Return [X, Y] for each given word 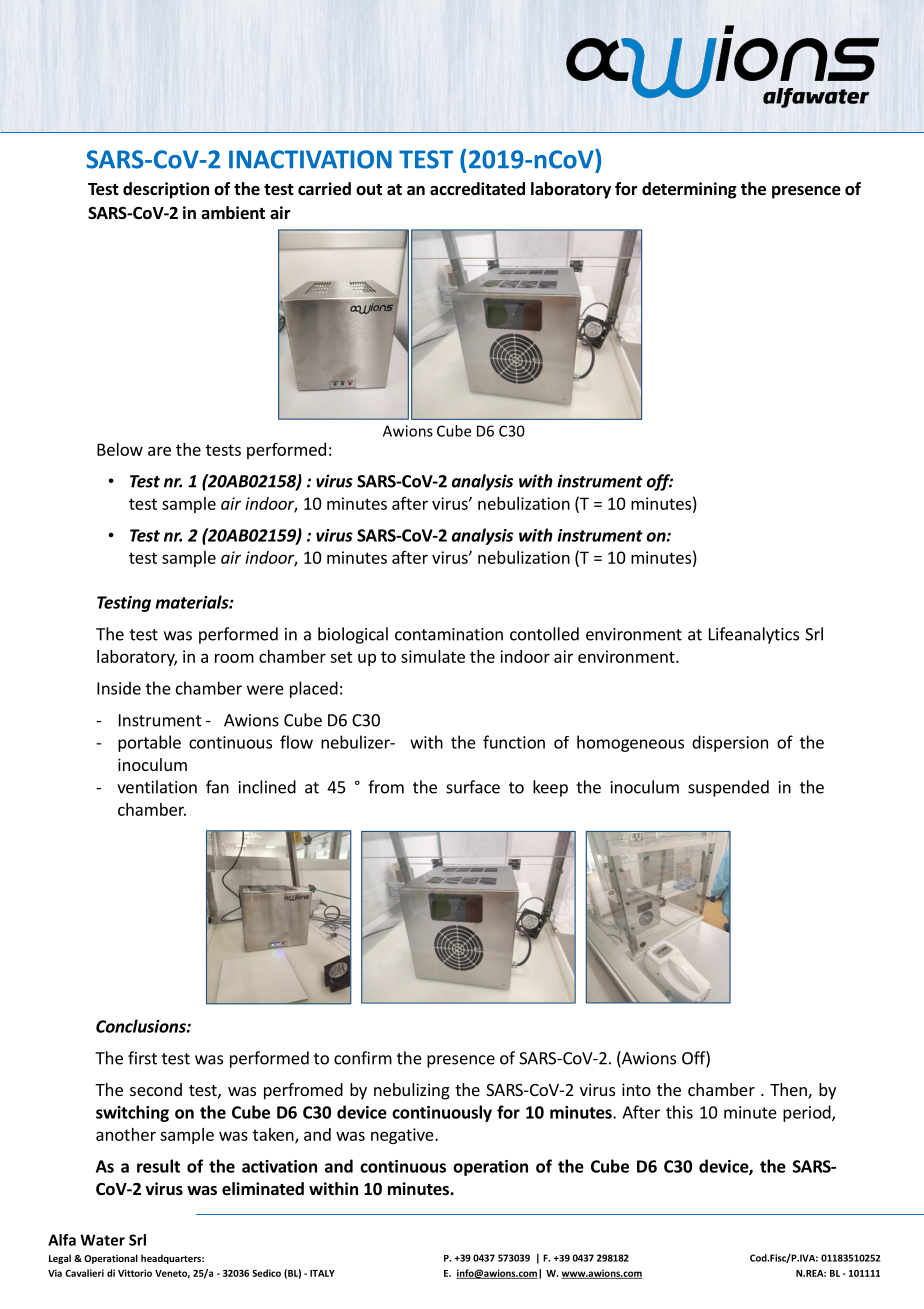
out [369, 189]
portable [149, 743]
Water [102, 1240]
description [166, 190]
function [514, 742]
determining [689, 190]
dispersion [730, 743]
